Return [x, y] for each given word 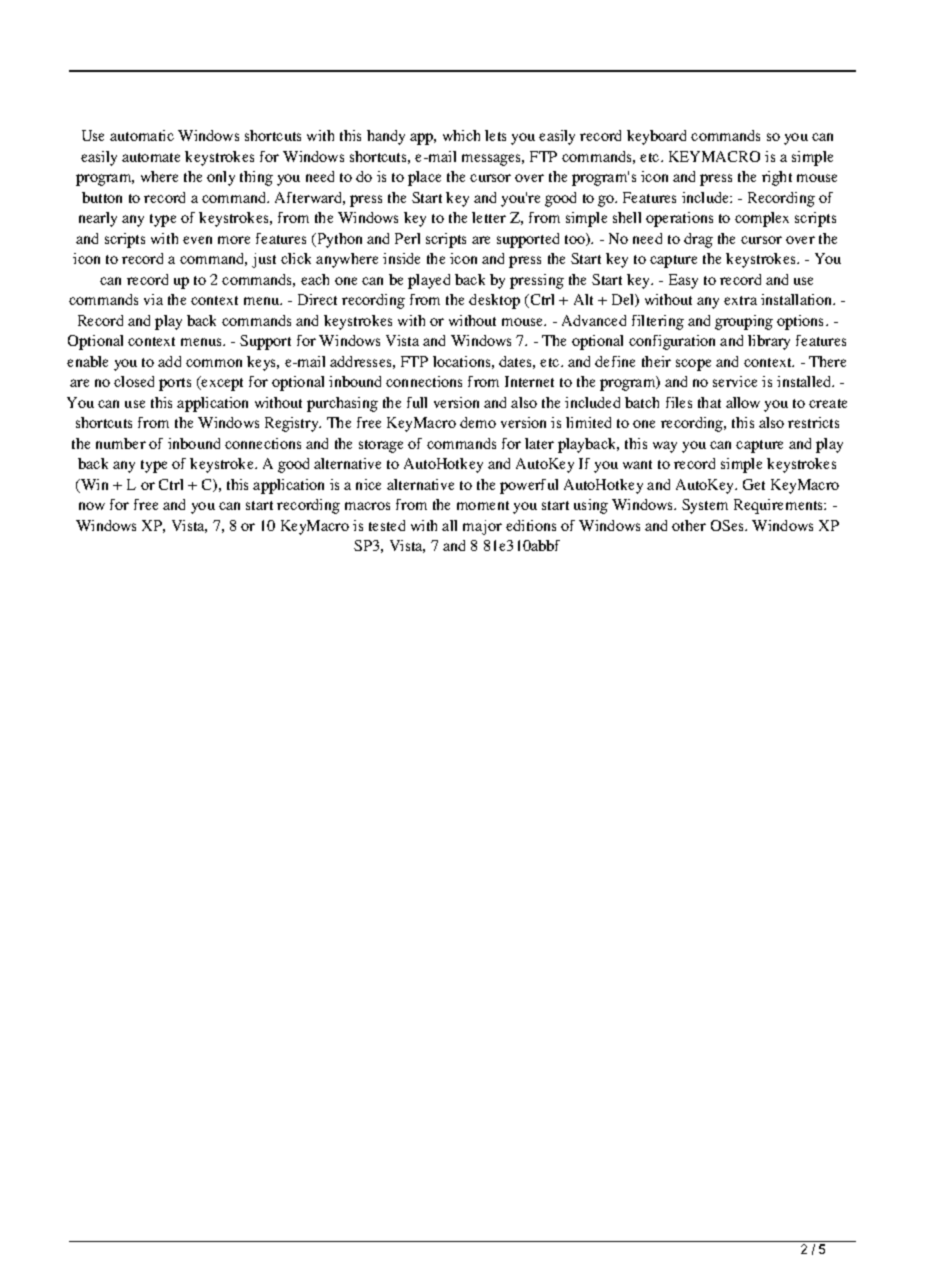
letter [489, 217]
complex [762, 219]
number [121, 443]
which [461, 135]
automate [151, 157]
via [153, 299]
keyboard [656, 137]
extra [740, 300]
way [665, 447]
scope [693, 365]
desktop [494, 301]
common [214, 363]
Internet [529, 381]
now [92, 506]
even [197, 240]
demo [478, 422]
